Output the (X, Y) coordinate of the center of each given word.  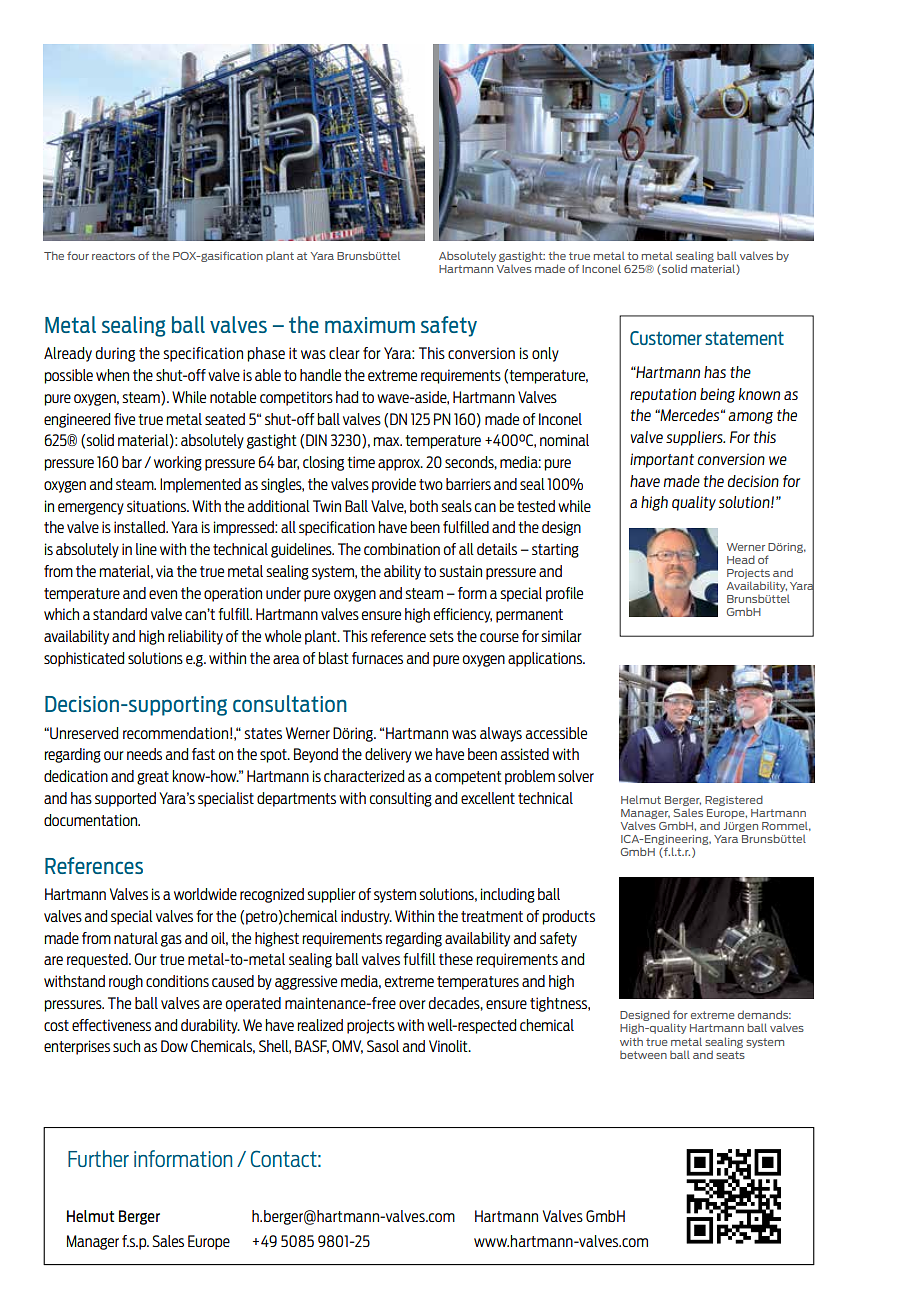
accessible (556, 733)
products (568, 917)
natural (136, 938)
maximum (370, 325)
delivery (388, 755)
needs (144, 754)
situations (158, 506)
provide (394, 485)
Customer (666, 338)
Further (98, 1158)
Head (741, 559)
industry (366, 917)
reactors (113, 256)
